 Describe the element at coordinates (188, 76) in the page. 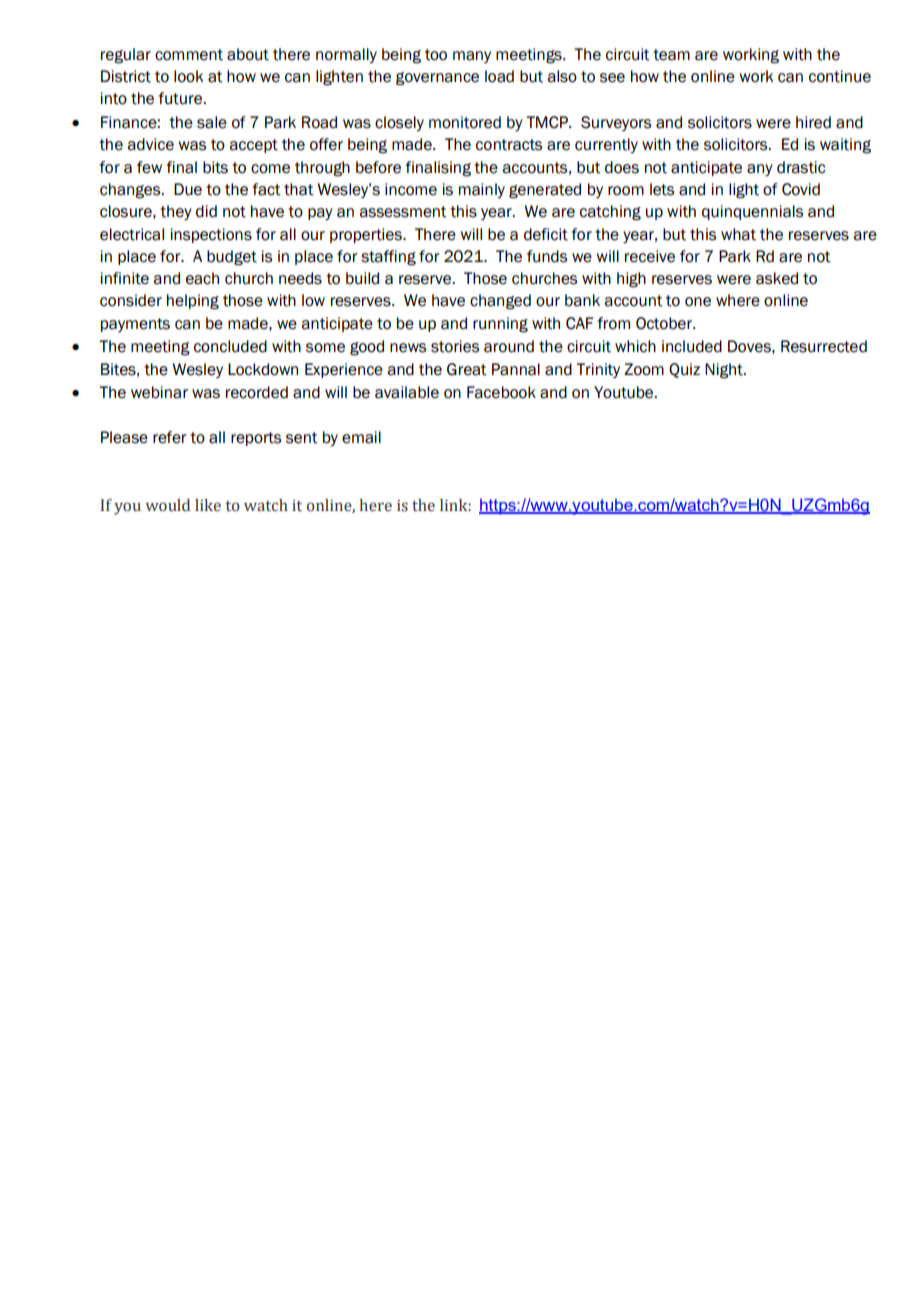

I see `look` at that location.
